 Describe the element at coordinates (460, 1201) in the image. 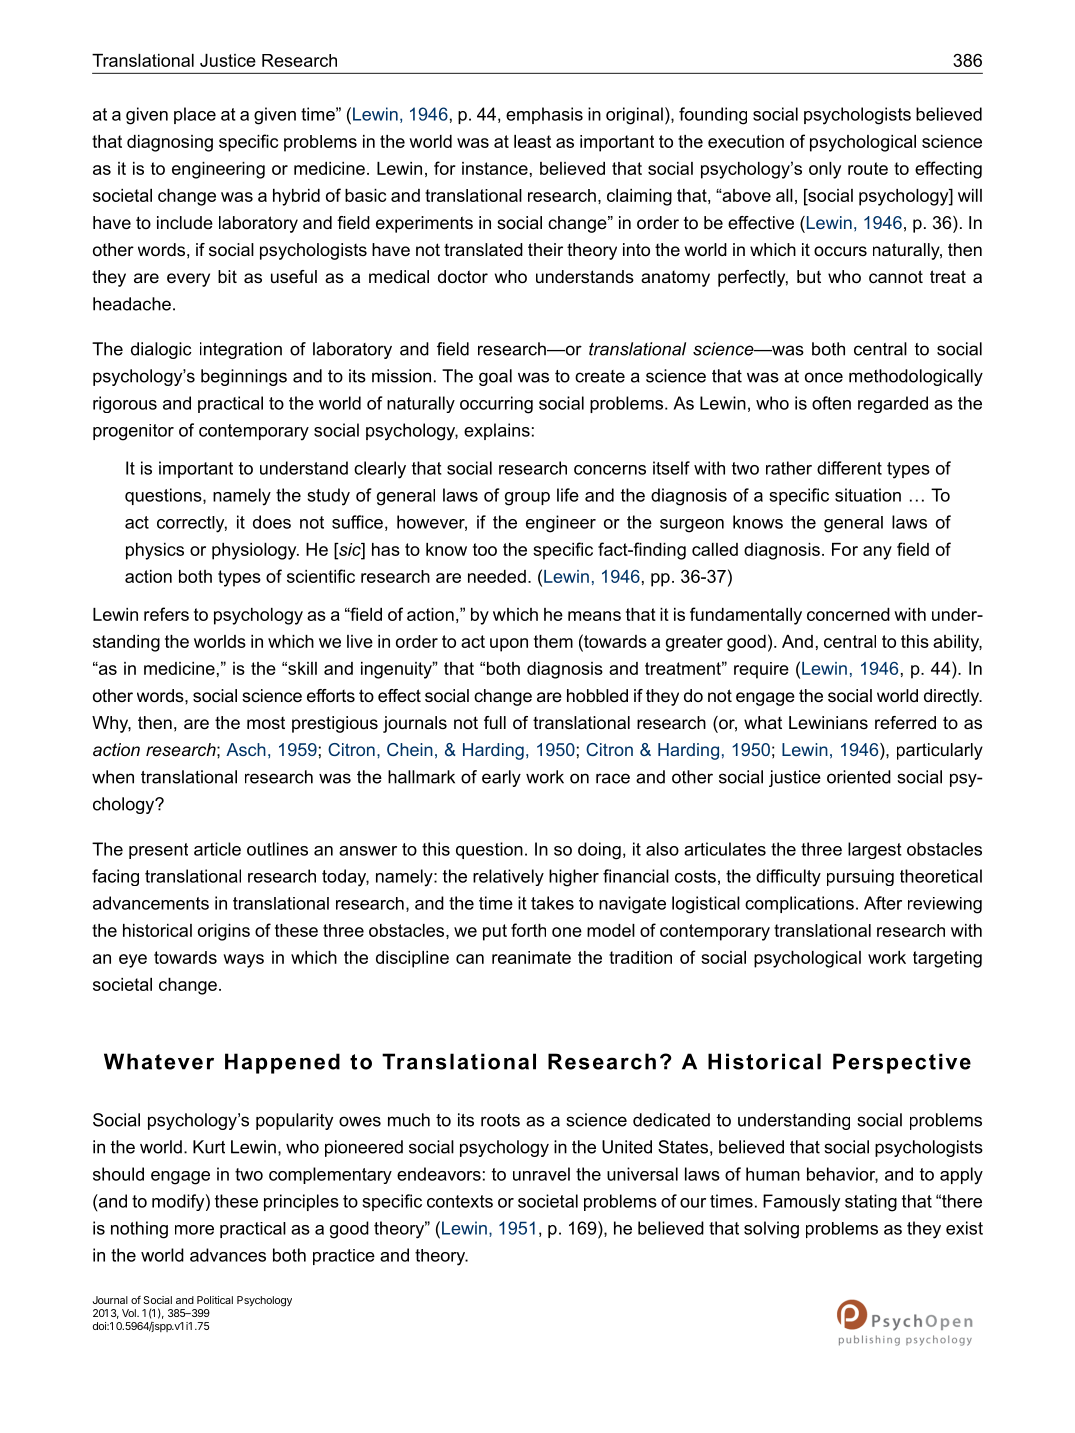

I see `contexts` at that location.
